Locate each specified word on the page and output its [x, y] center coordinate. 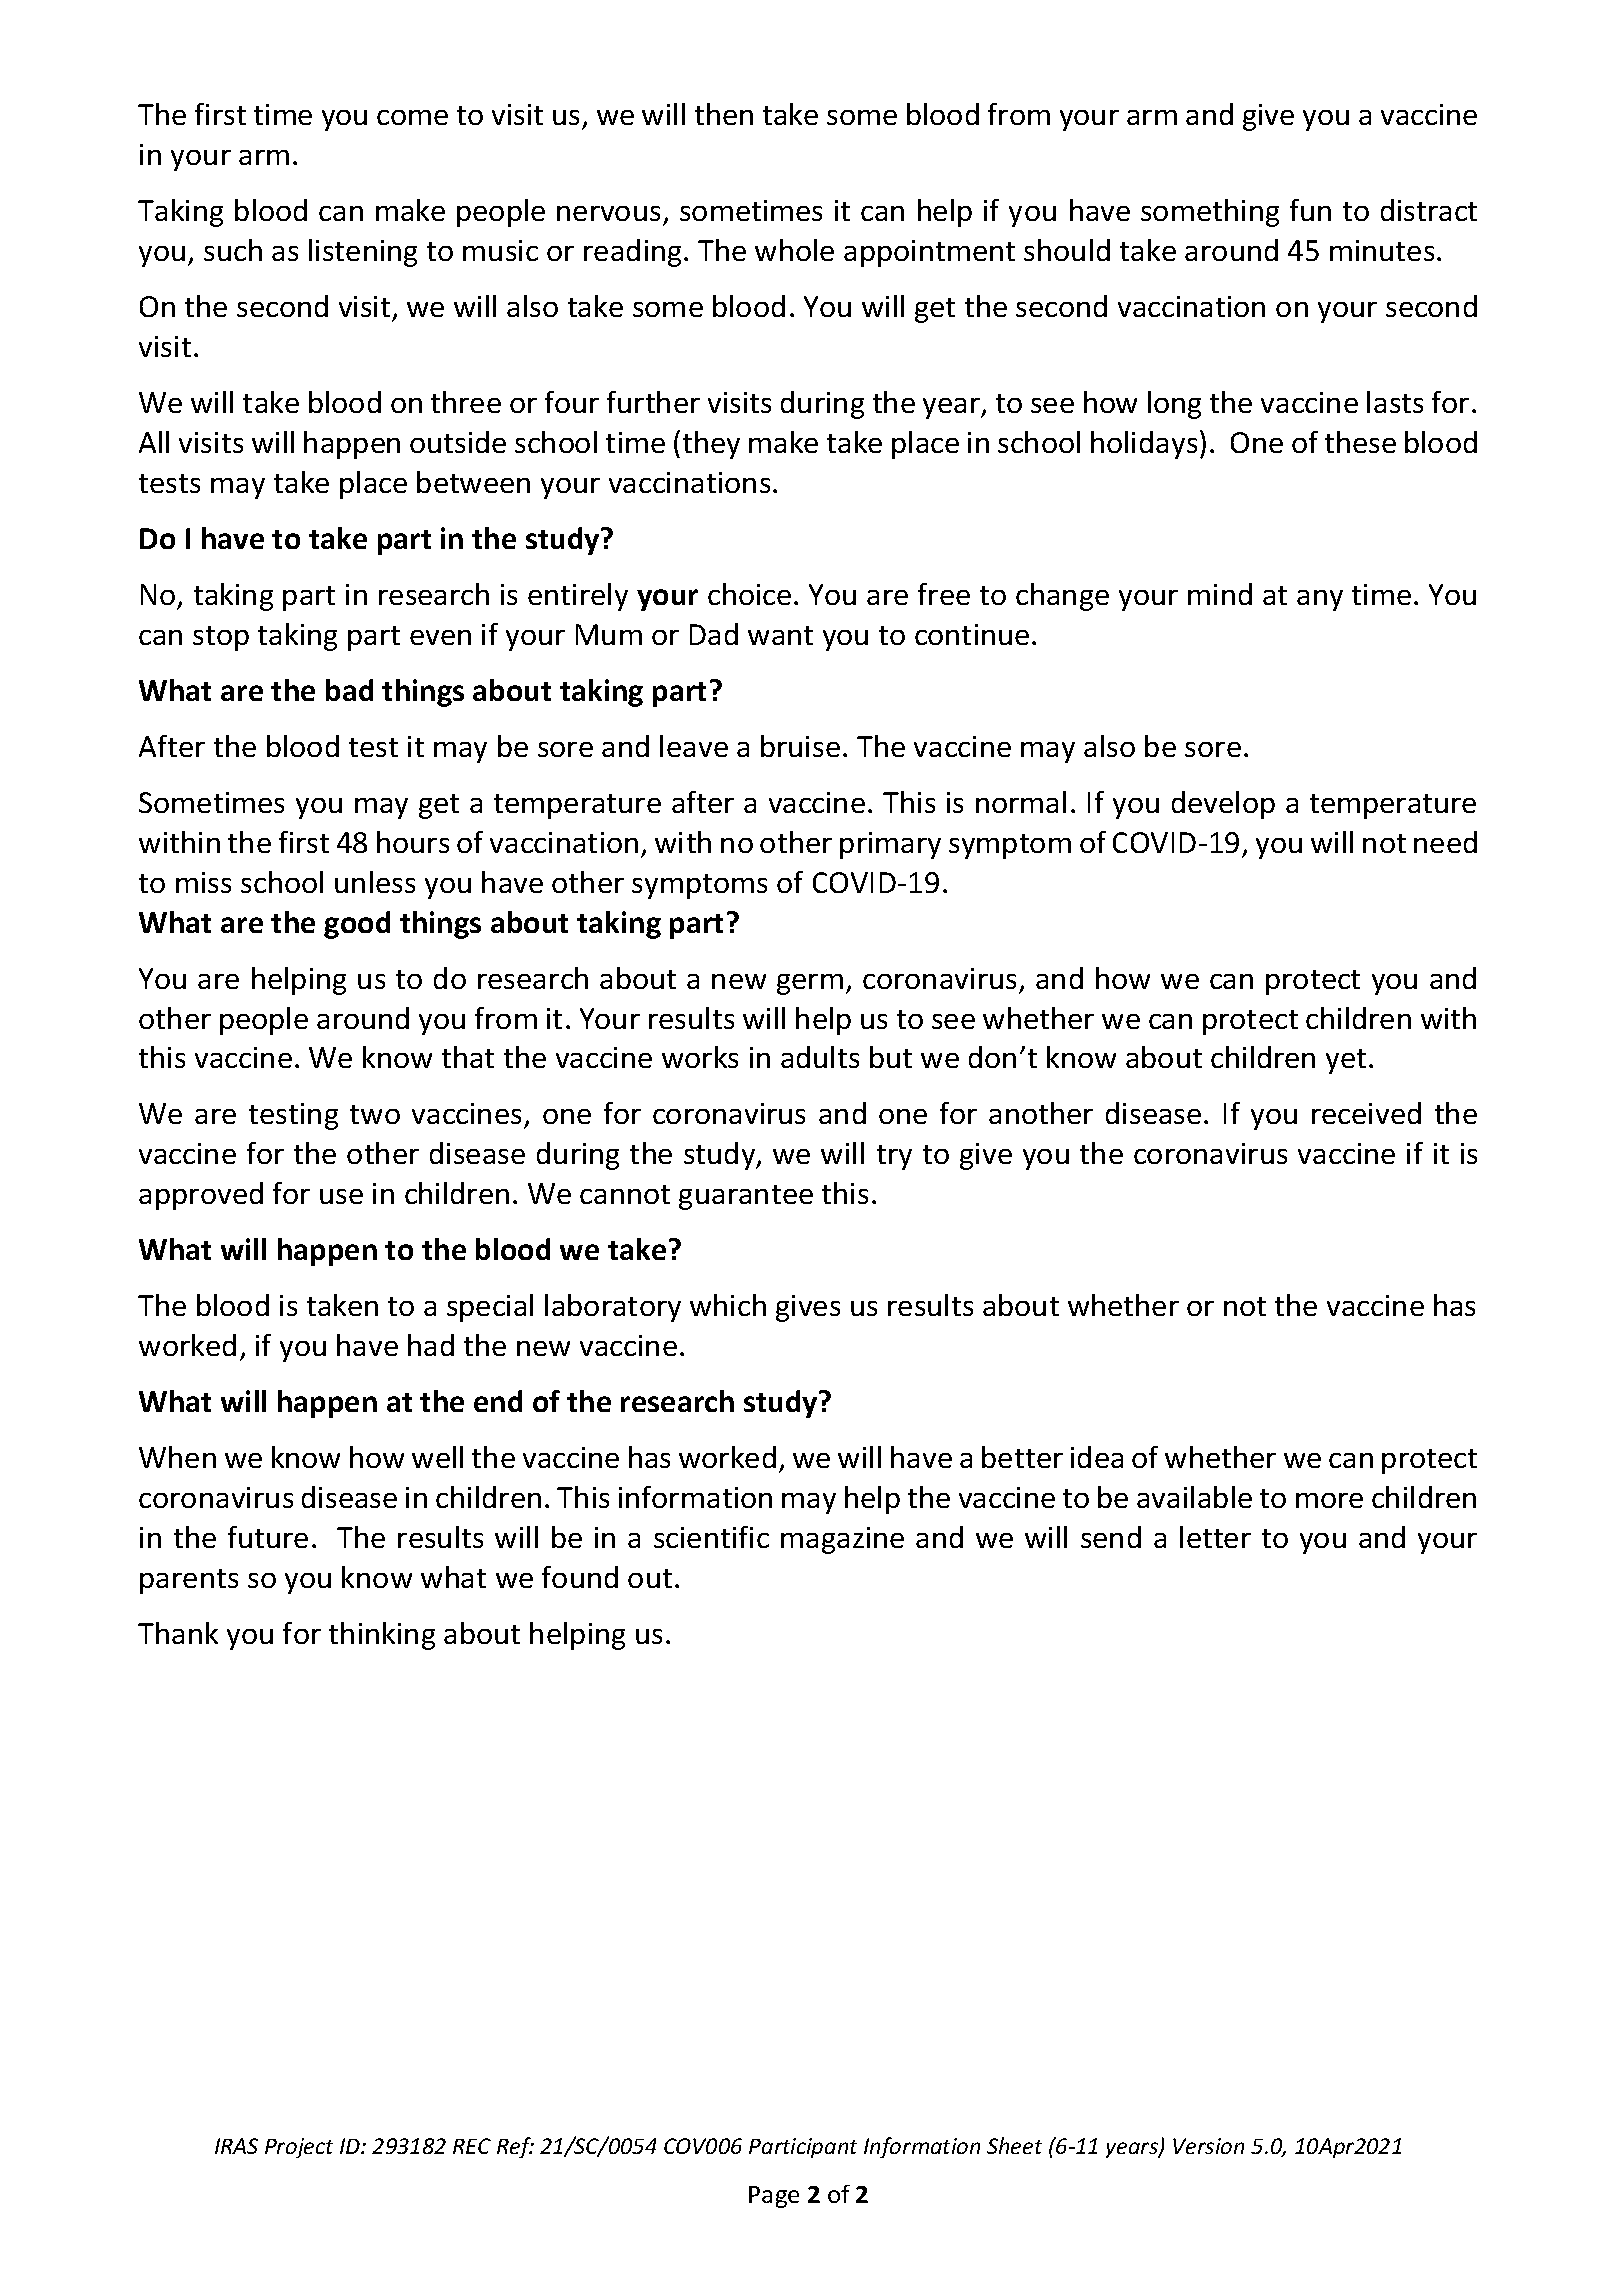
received [1366, 1113]
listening [363, 253]
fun [1310, 210]
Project [299, 2148]
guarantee [746, 1197]
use [341, 1196]
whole [794, 250]
